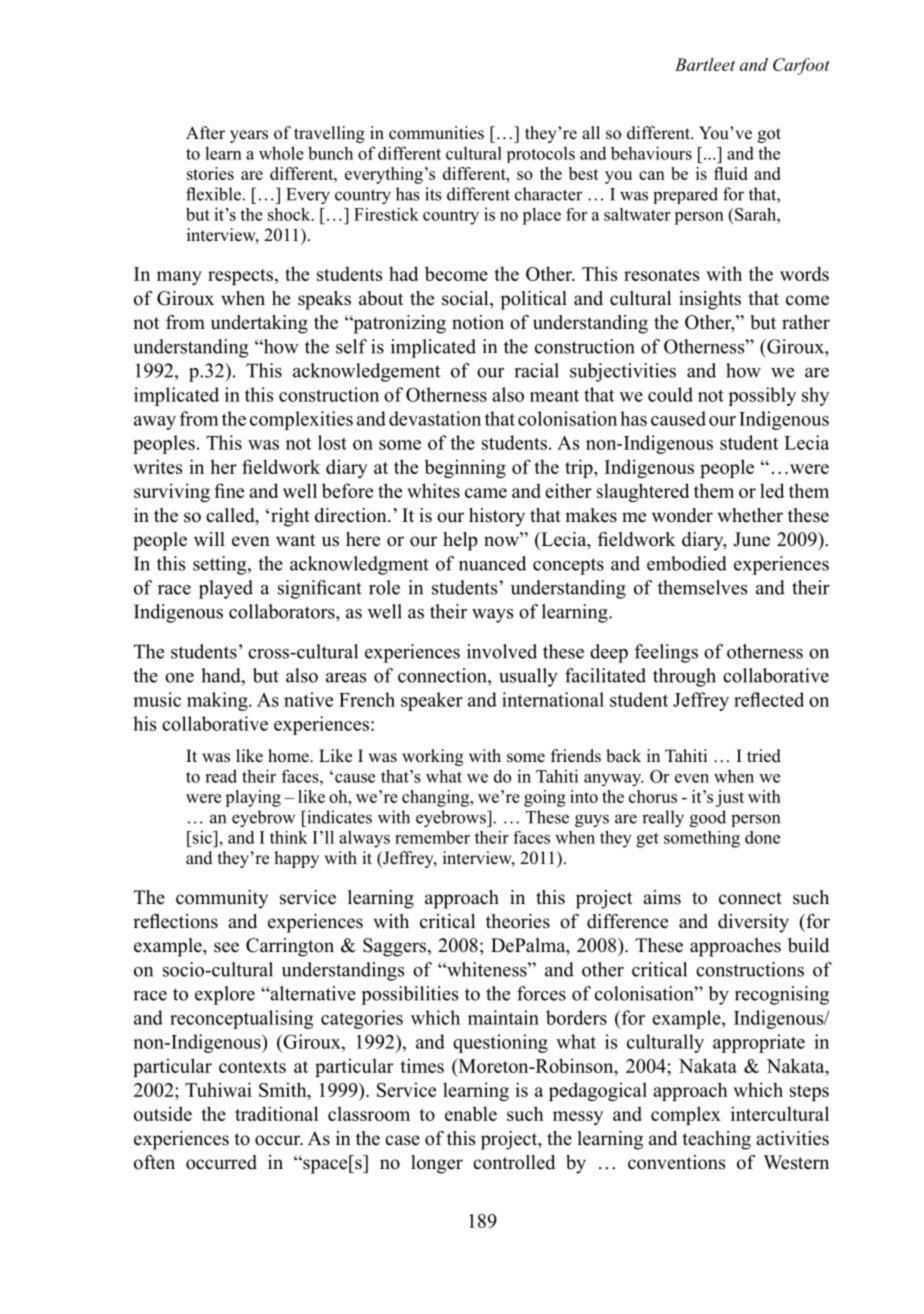 The height and width of the screenshot is (1314, 924). Describe the element at coordinates (684, 677) in the screenshot. I see `through` at that location.
